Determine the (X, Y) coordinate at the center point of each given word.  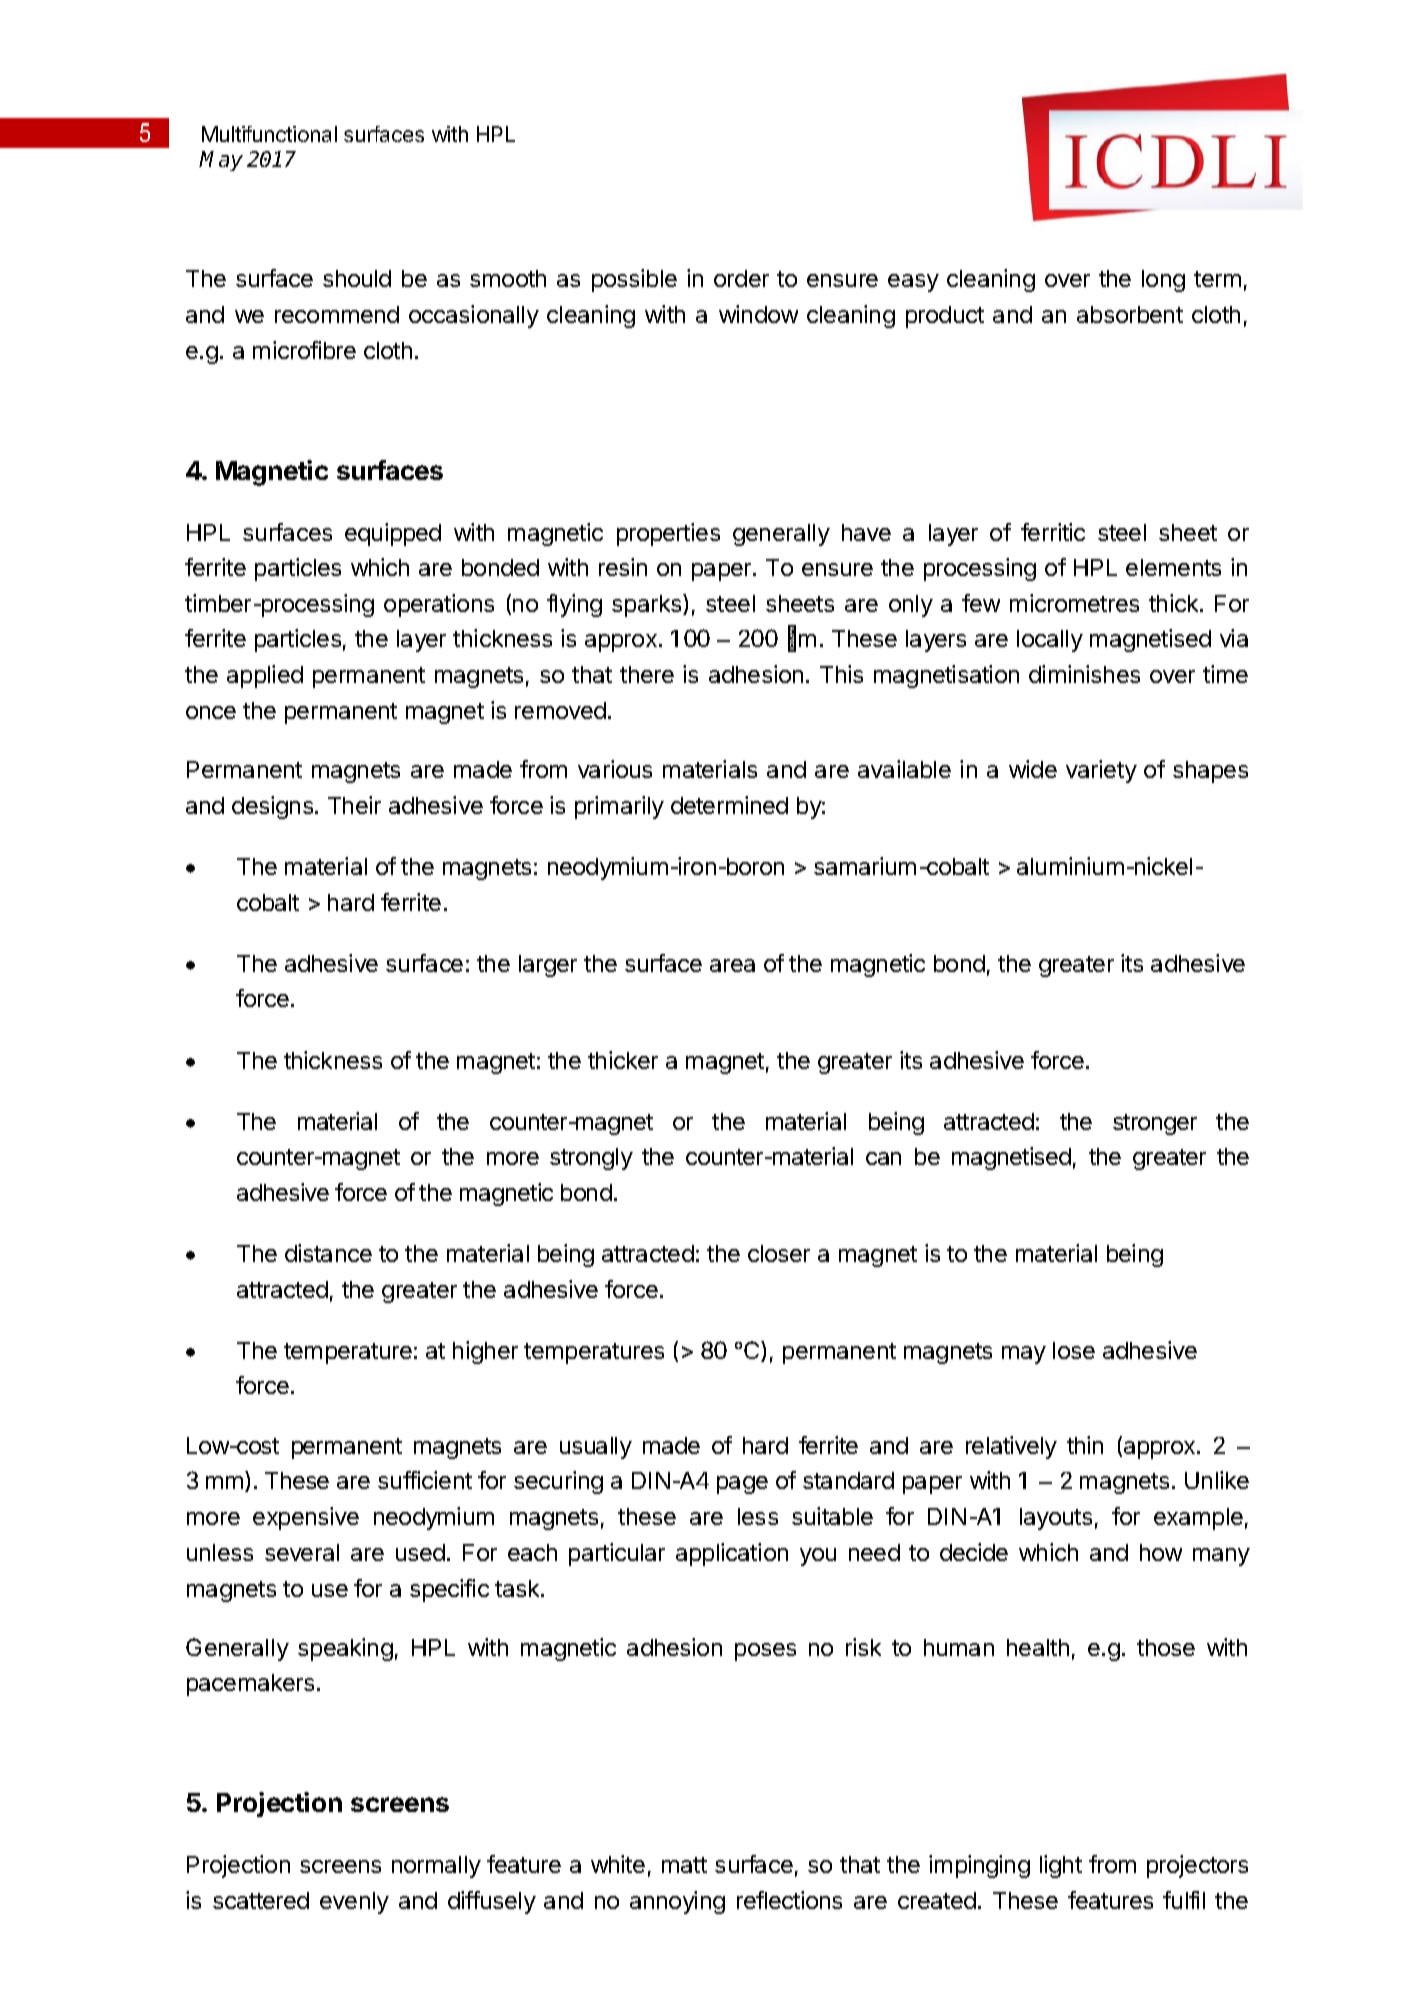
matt (684, 1865)
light (1061, 1866)
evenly (354, 1903)
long (1163, 281)
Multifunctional (269, 134)
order (741, 278)
